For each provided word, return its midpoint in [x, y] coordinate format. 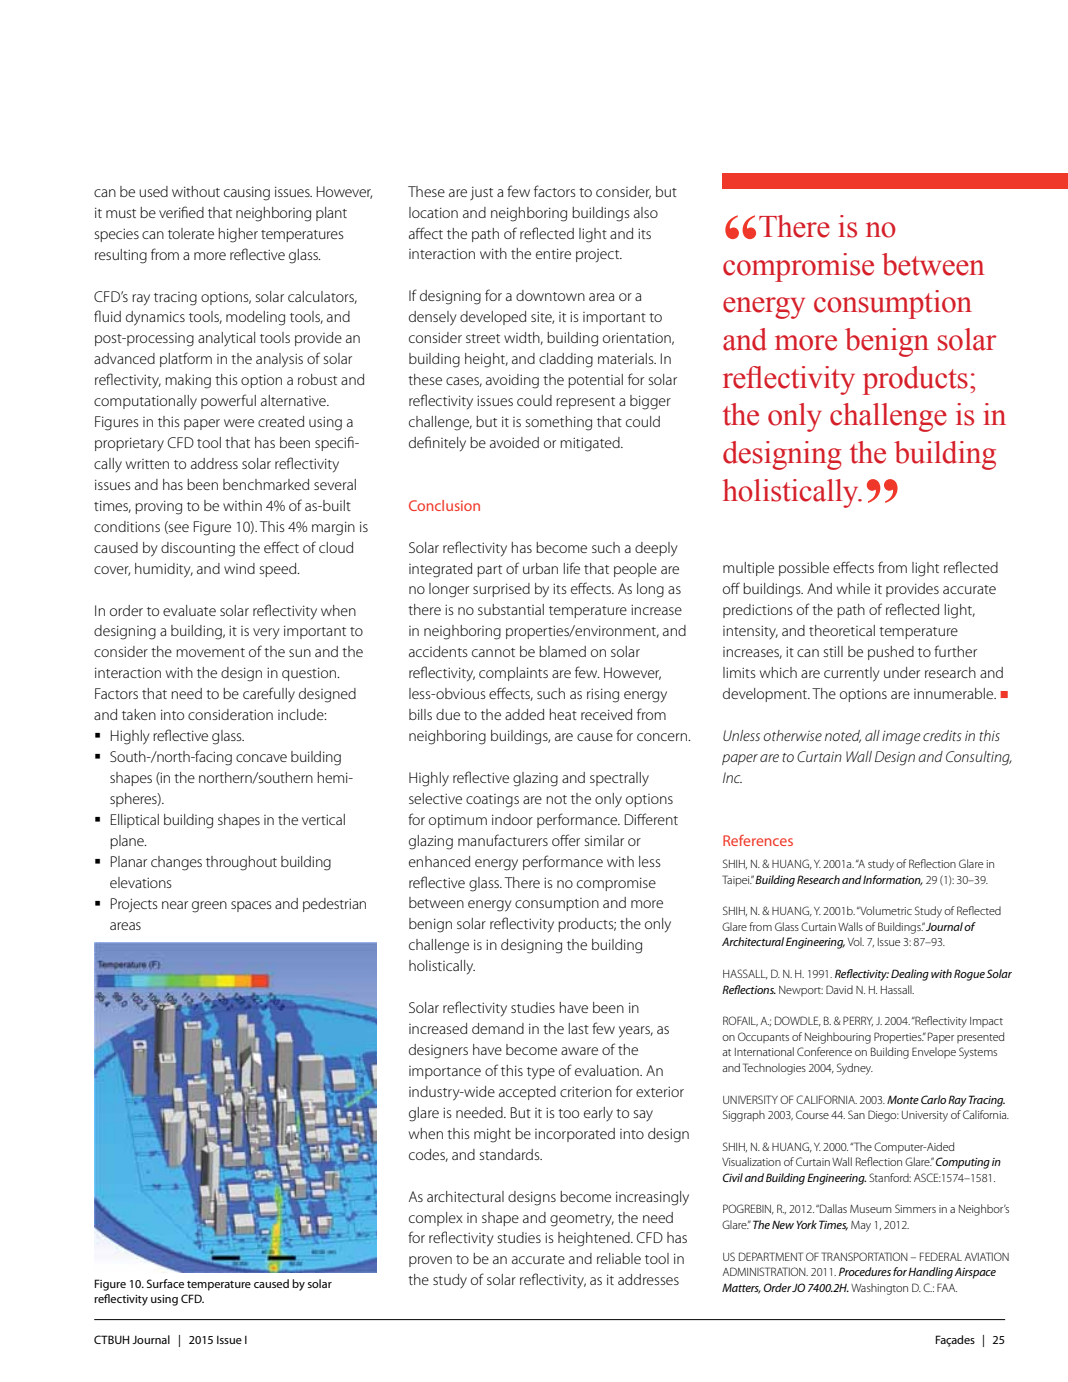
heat [563, 714]
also [646, 212]
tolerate [191, 233]
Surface [165, 1283]
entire [553, 253]
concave [261, 758]
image [901, 738]
